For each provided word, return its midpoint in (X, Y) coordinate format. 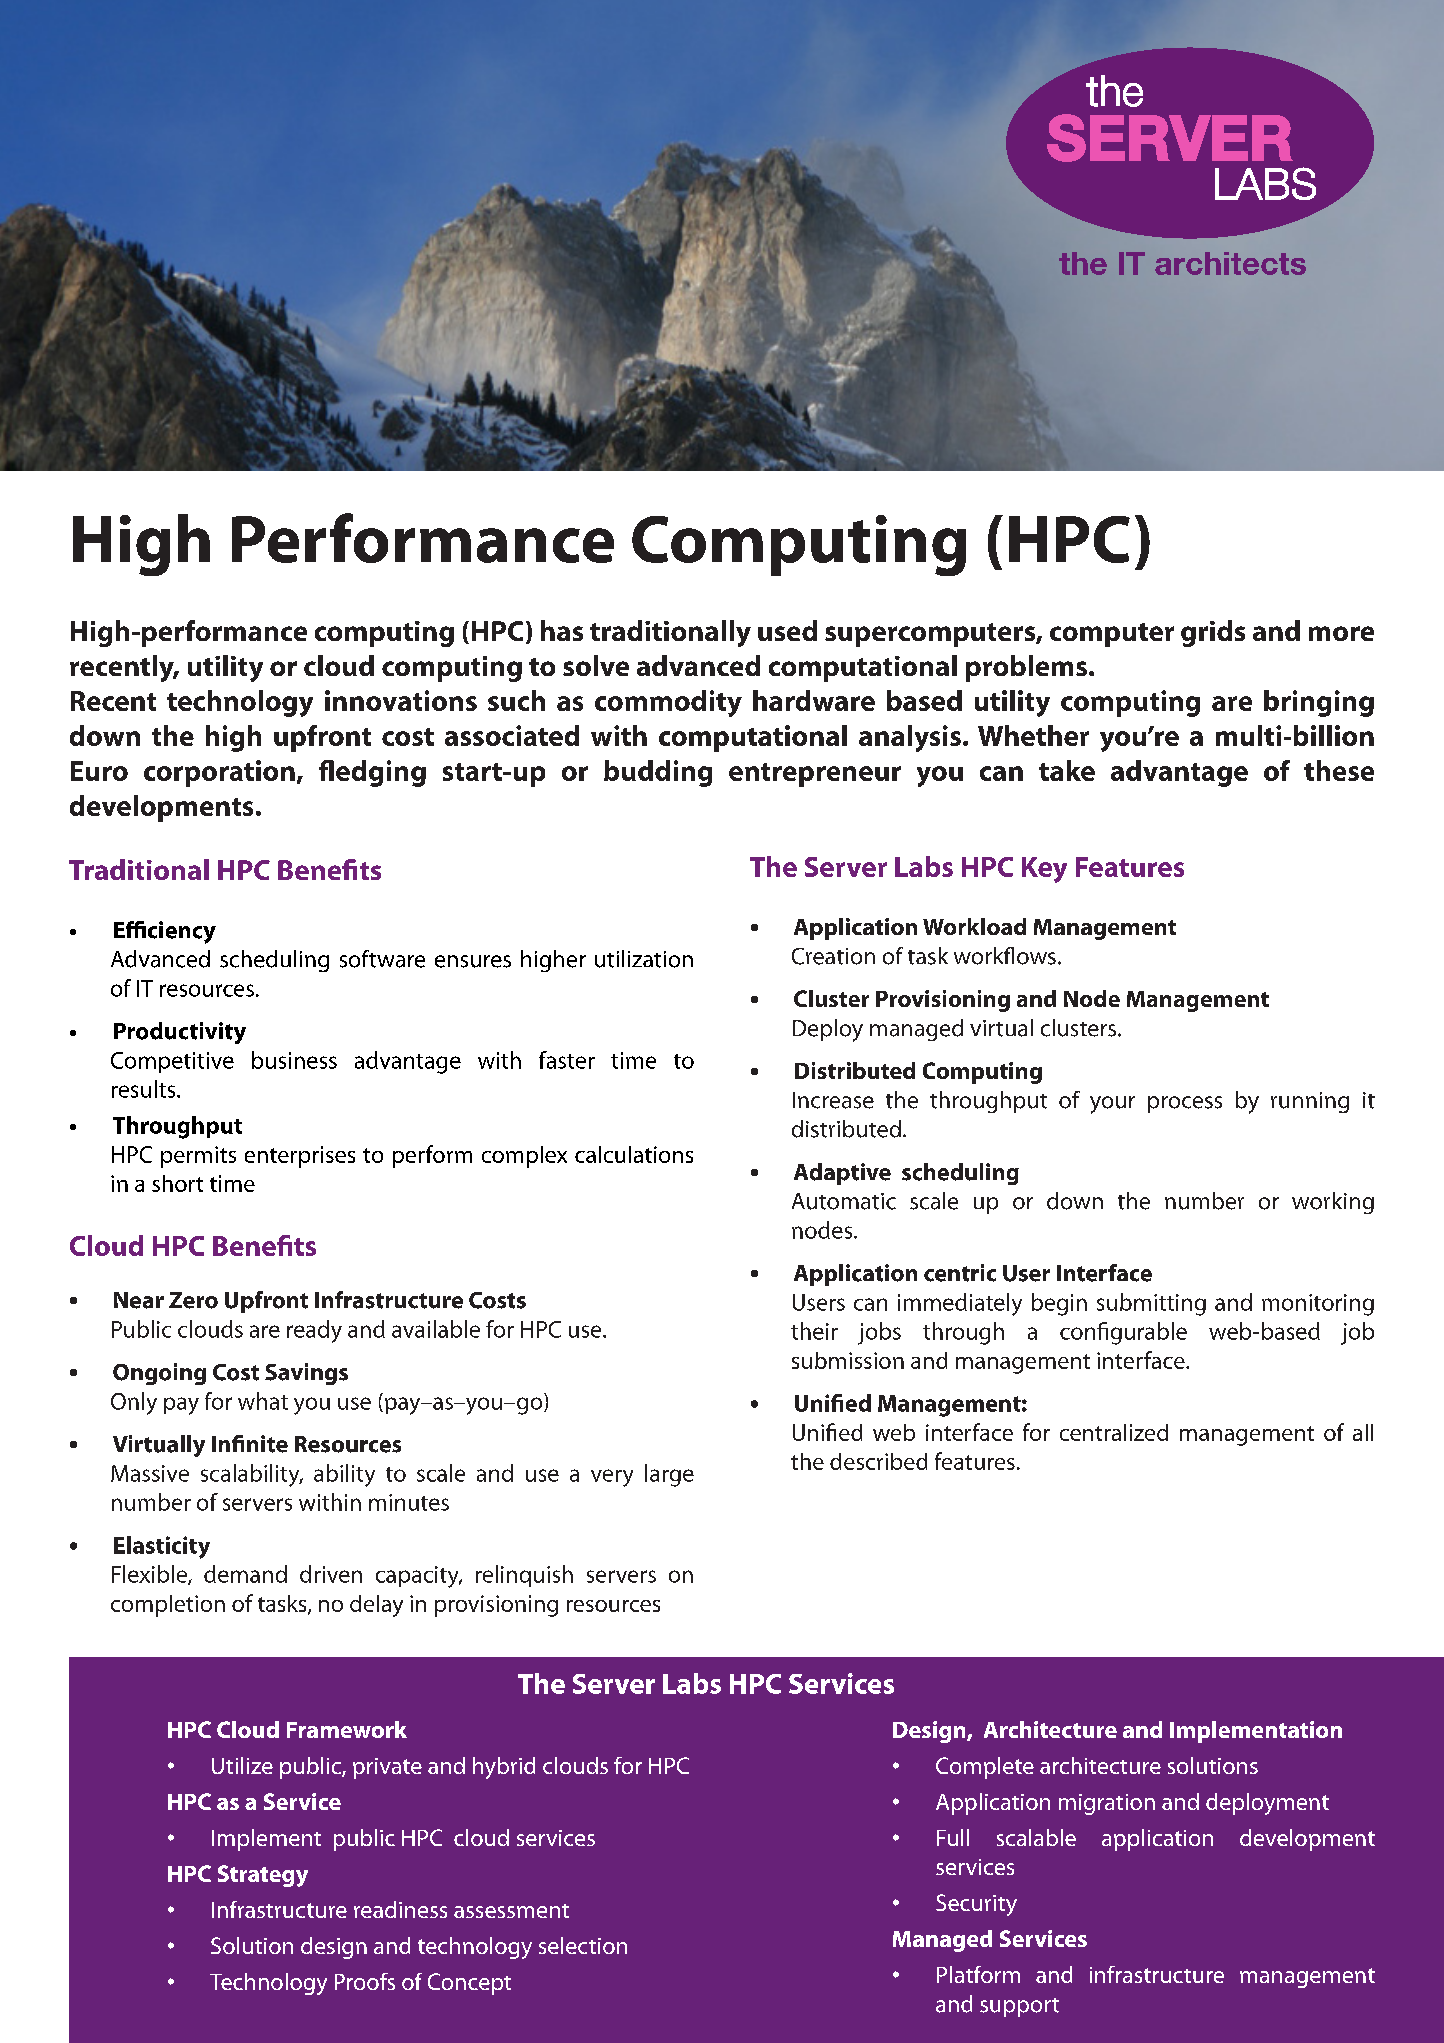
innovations (401, 700)
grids (1213, 633)
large (669, 1475)
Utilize (242, 1765)
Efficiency (165, 932)
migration (1107, 1804)
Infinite (250, 1444)
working (1333, 1203)
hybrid (504, 1768)
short (177, 1183)
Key (1044, 870)
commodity (668, 703)
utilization (644, 959)
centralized (1114, 1432)
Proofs (365, 1981)
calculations (634, 1154)
